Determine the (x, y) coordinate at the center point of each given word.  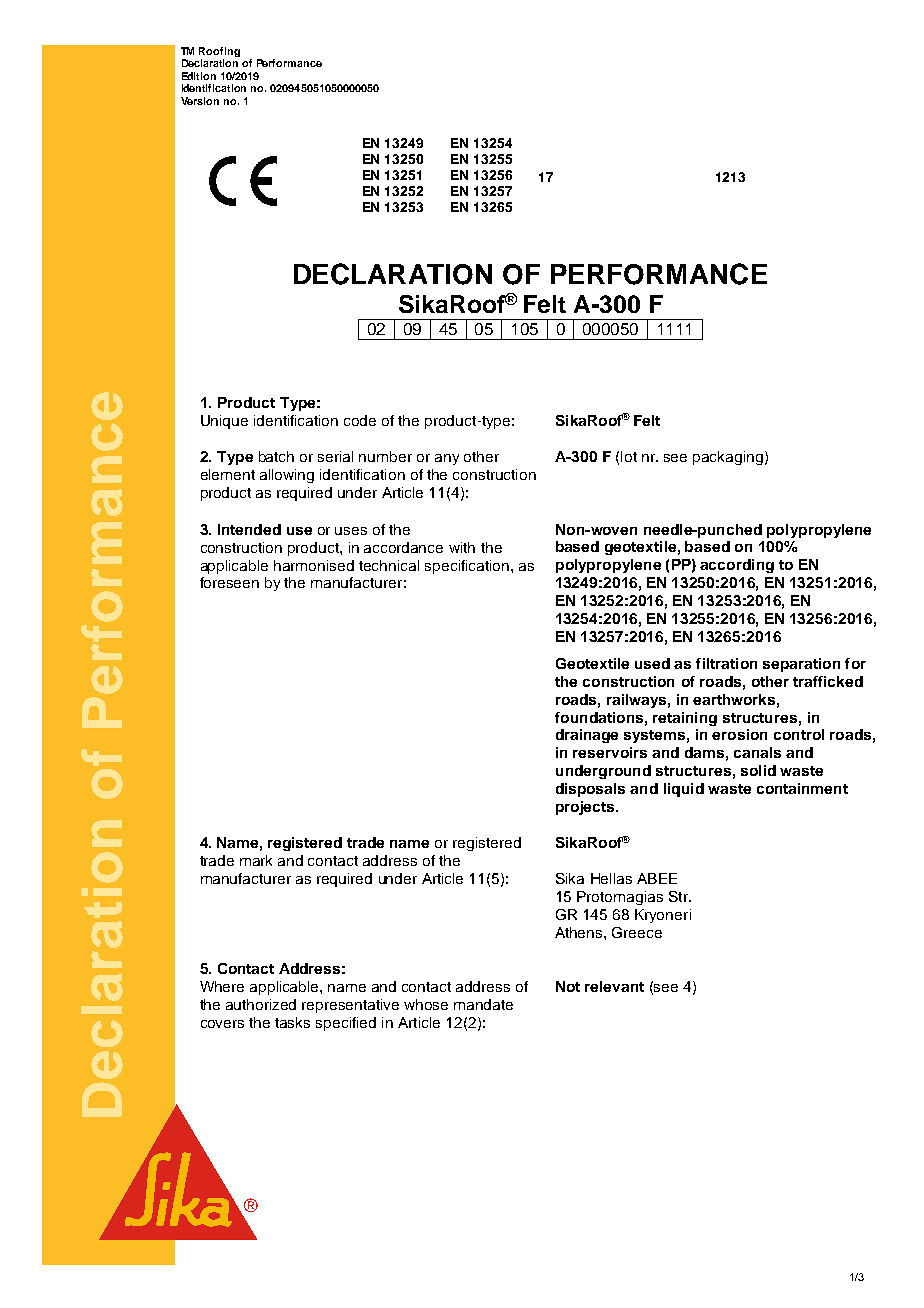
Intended (249, 529)
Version (200, 101)
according (737, 566)
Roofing (219, 52)
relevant (614, 986)
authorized (261, 1004)
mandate (483, 1004)
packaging (728, 458)
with (462, 547)
